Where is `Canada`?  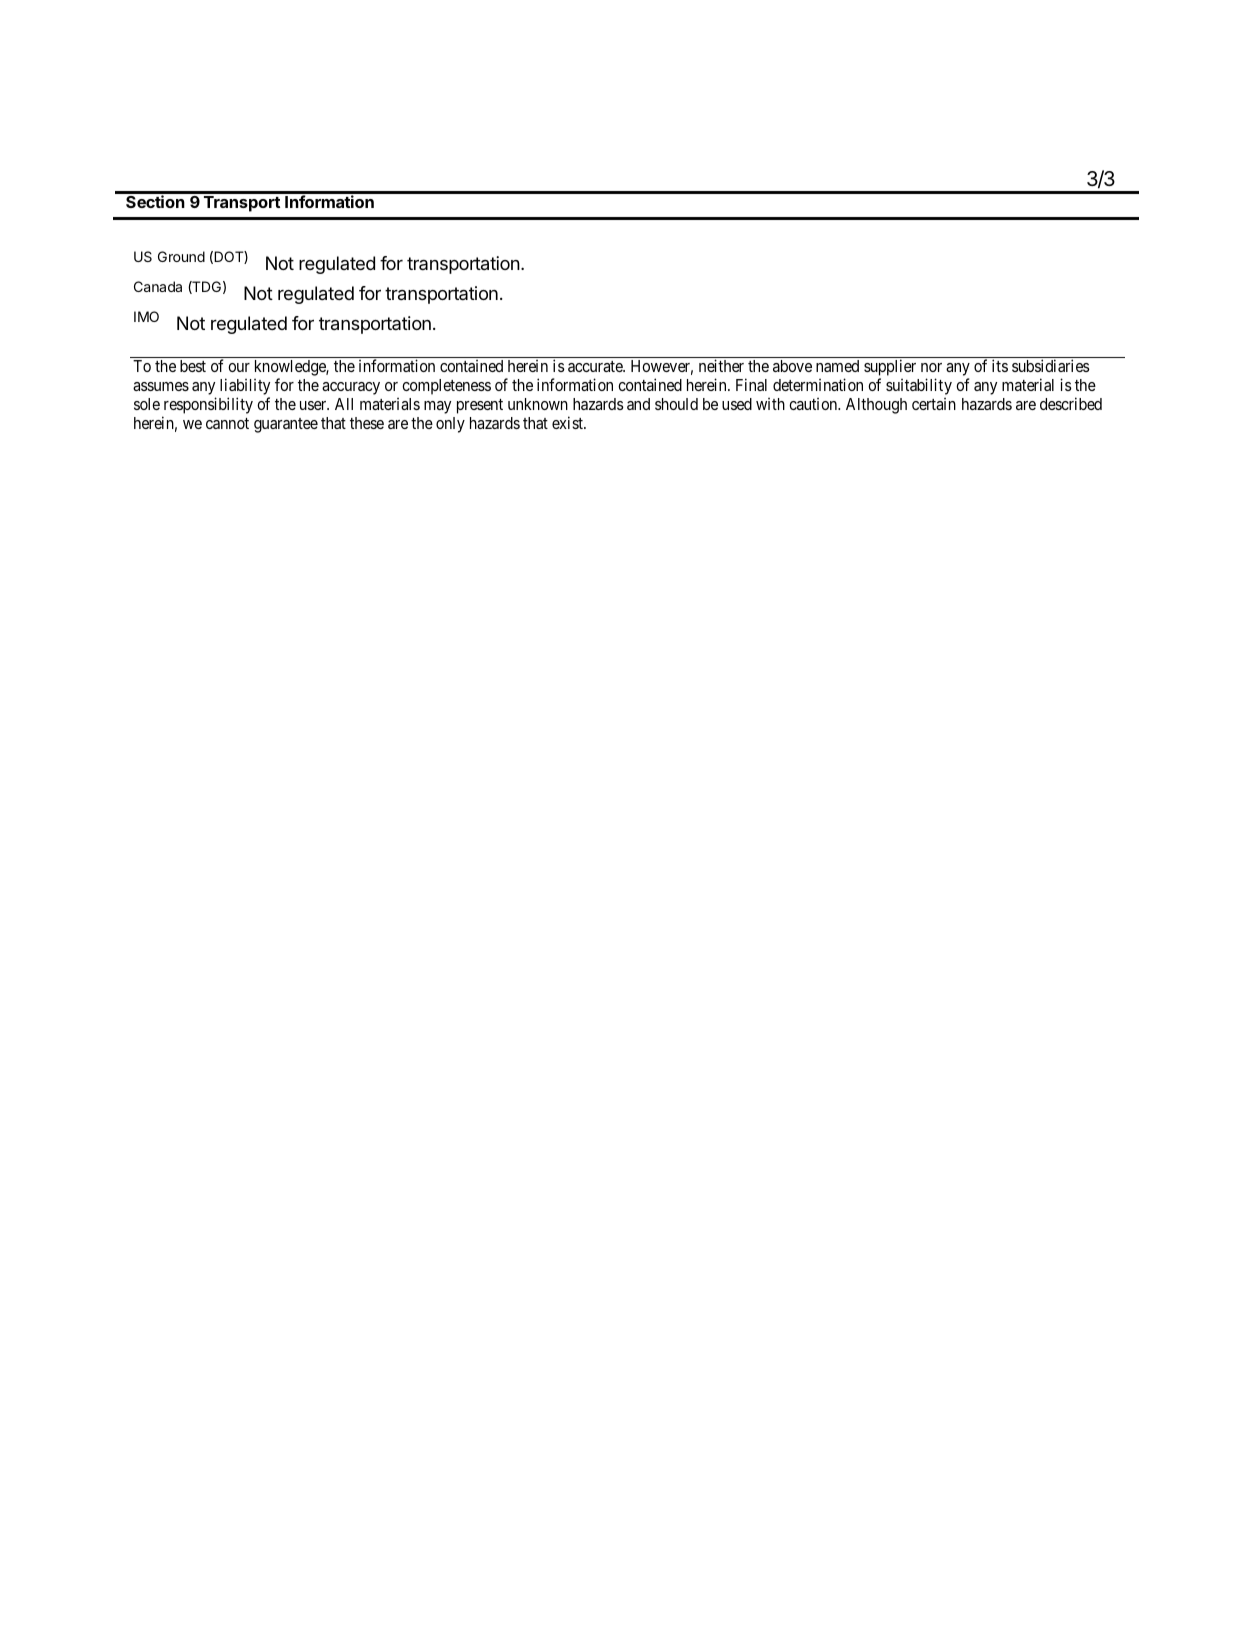 Canada is located at coordinates (158, 286).
